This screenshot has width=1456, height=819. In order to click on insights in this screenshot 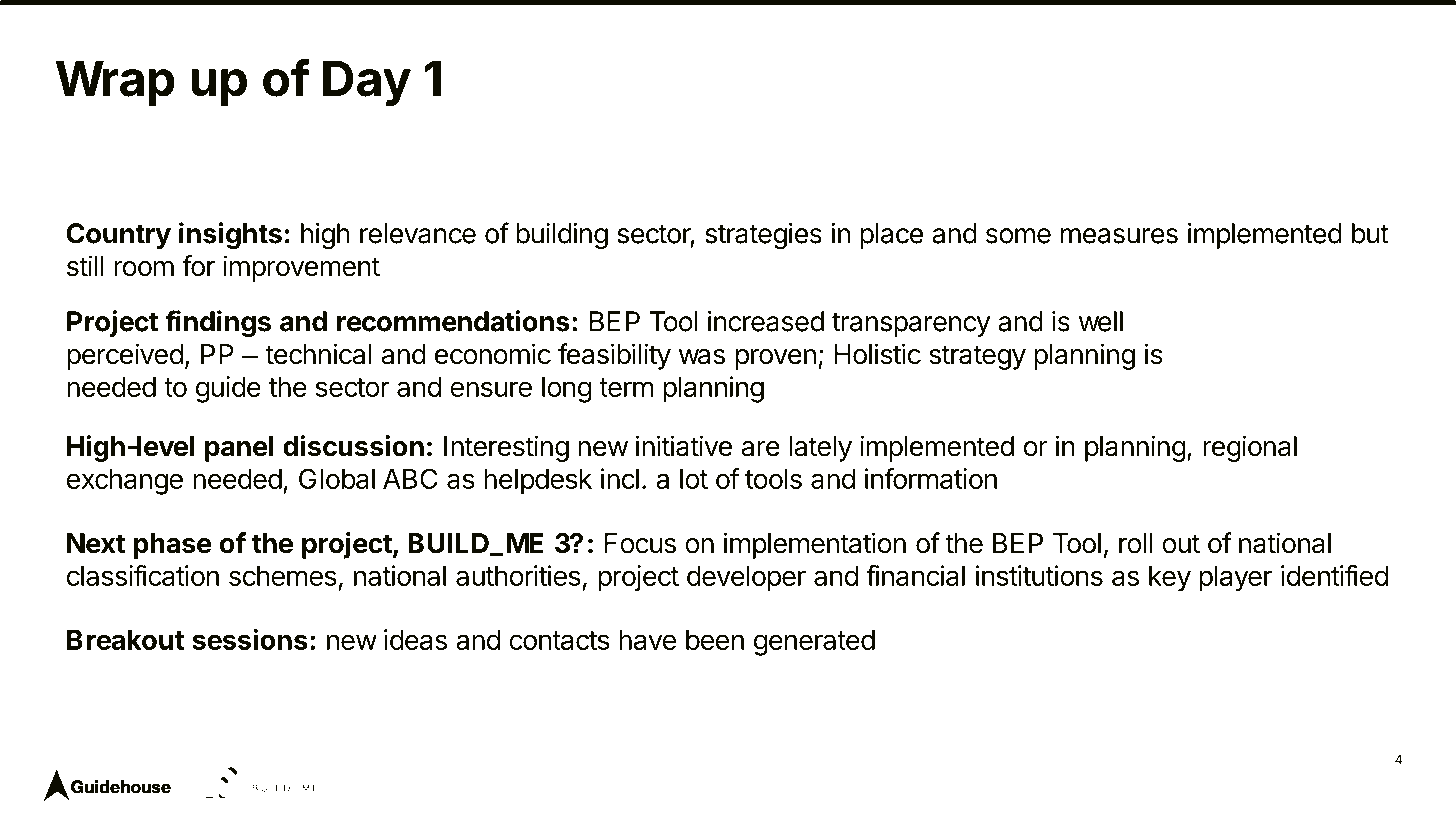, I will do `click(230, 235)`.
